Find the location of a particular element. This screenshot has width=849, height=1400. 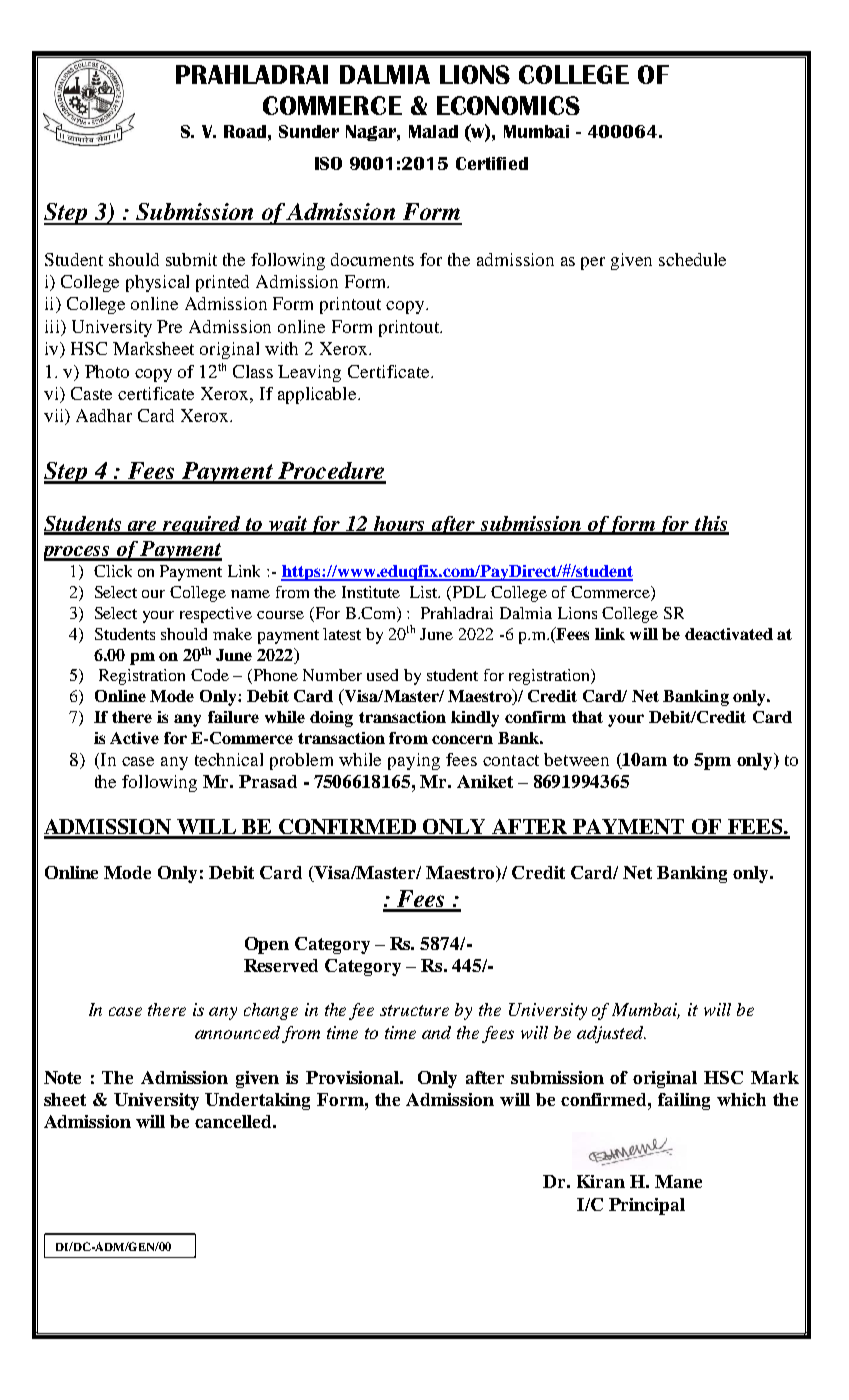

required is located at coordinates (202, 525).
